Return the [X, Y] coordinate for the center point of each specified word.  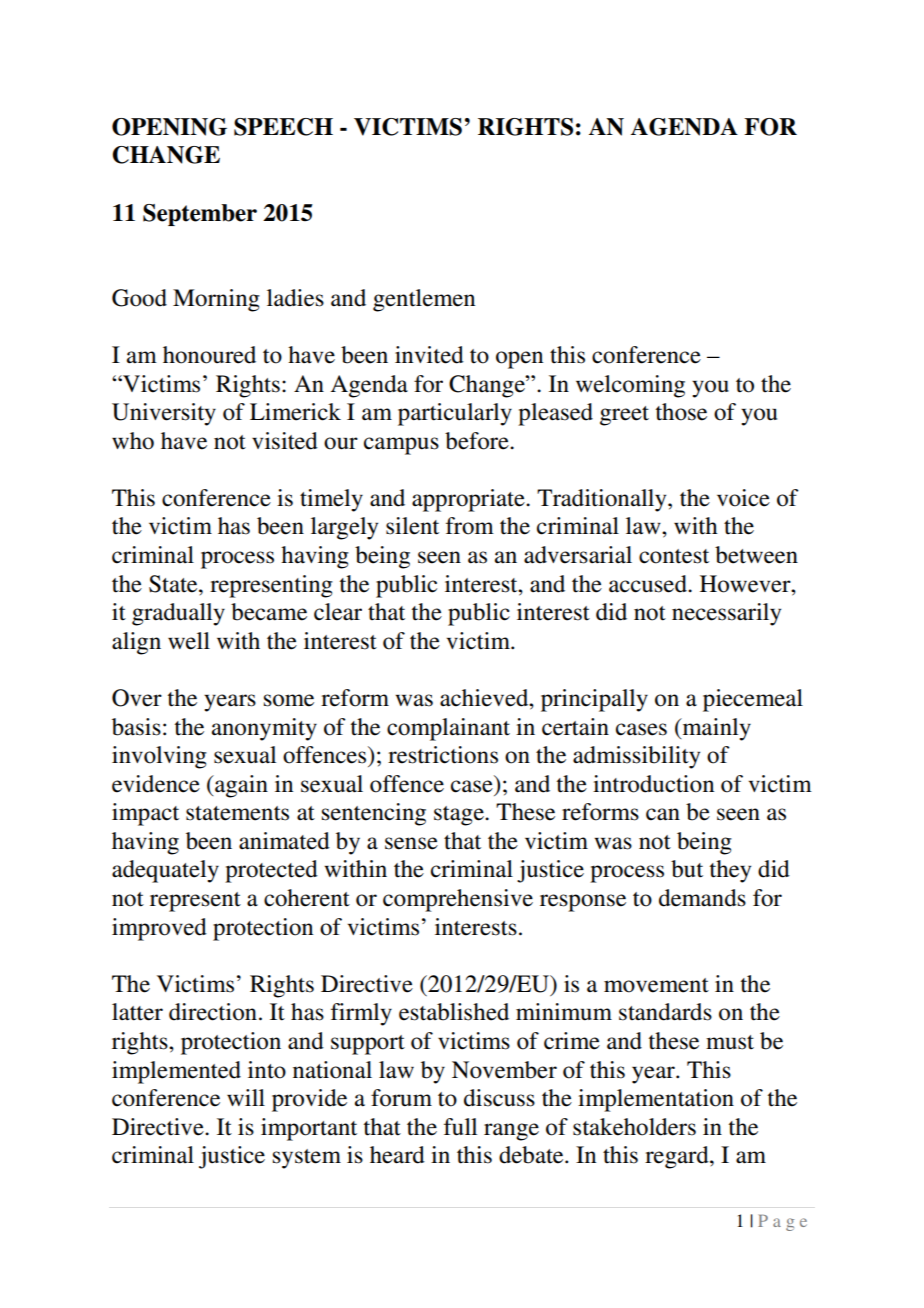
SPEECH [283, 127]
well [189, 641]
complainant [448, 729]
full [460, 1127]
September [200, 215]
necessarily [726, 614]
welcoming [630, 386]
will [246, 1097]
